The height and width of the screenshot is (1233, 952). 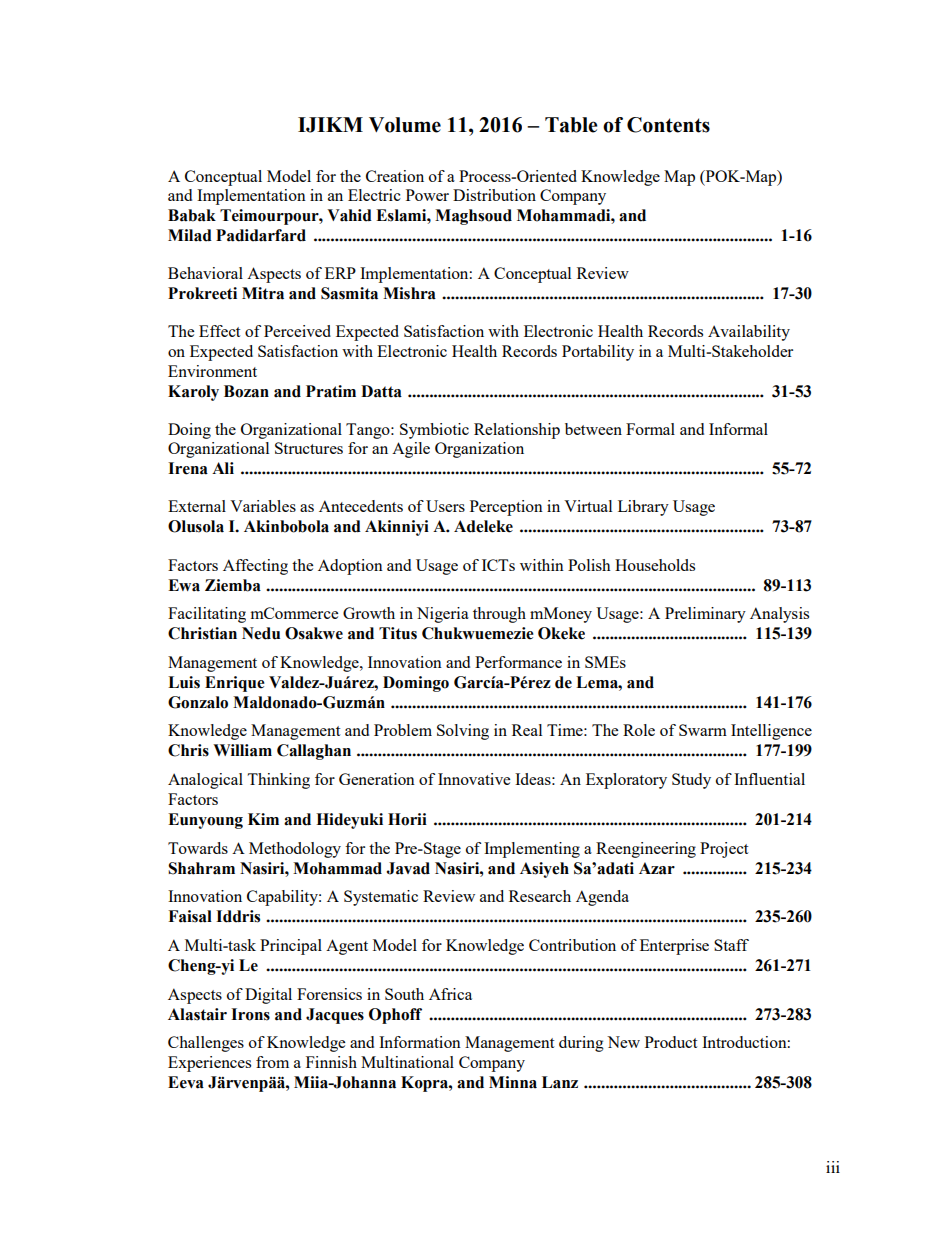 What do you see at coordinates (668, 125) in the screenshot?
I see `Contents` at bounding box center [668, 125].
